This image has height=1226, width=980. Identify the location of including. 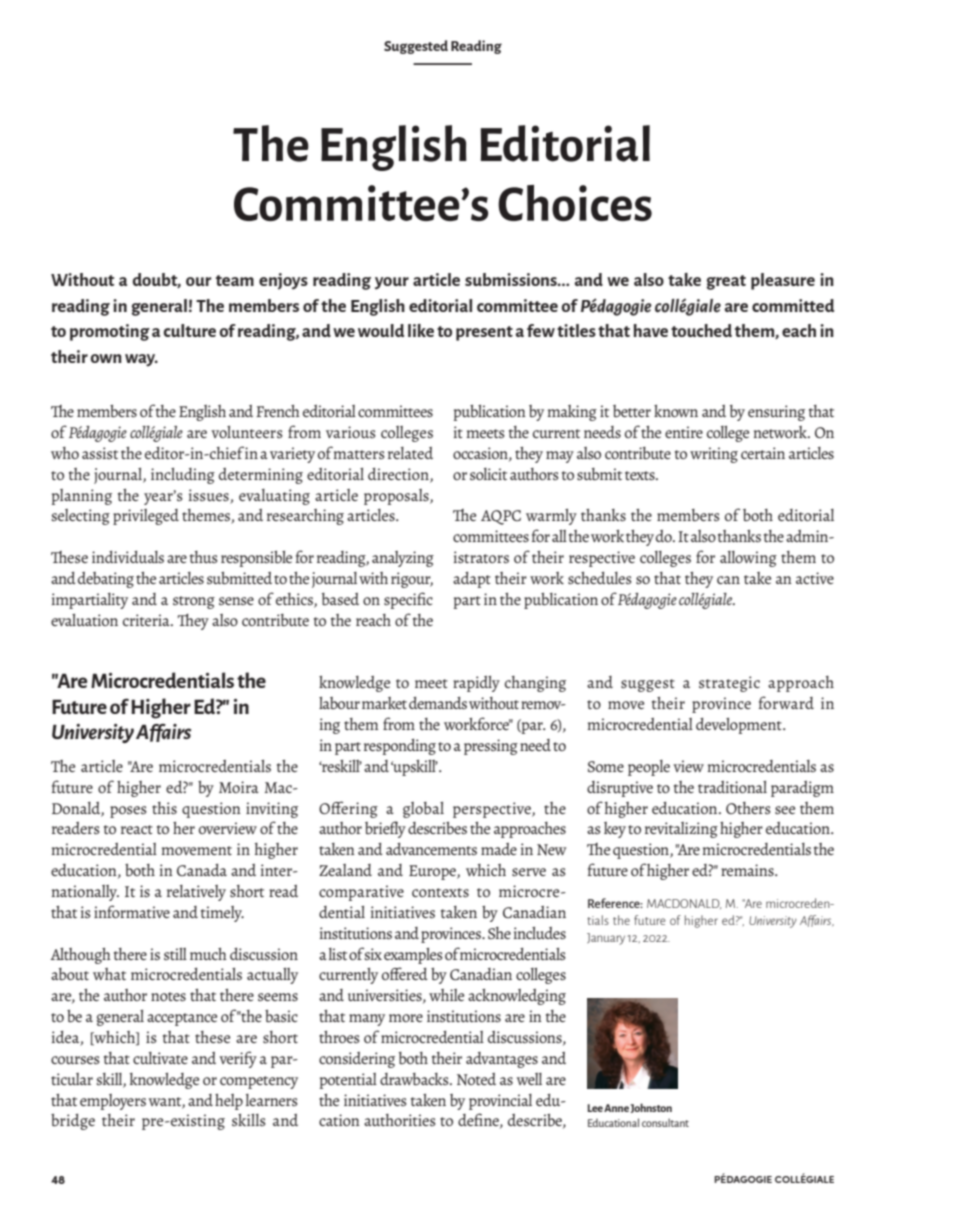
(183, 476).
